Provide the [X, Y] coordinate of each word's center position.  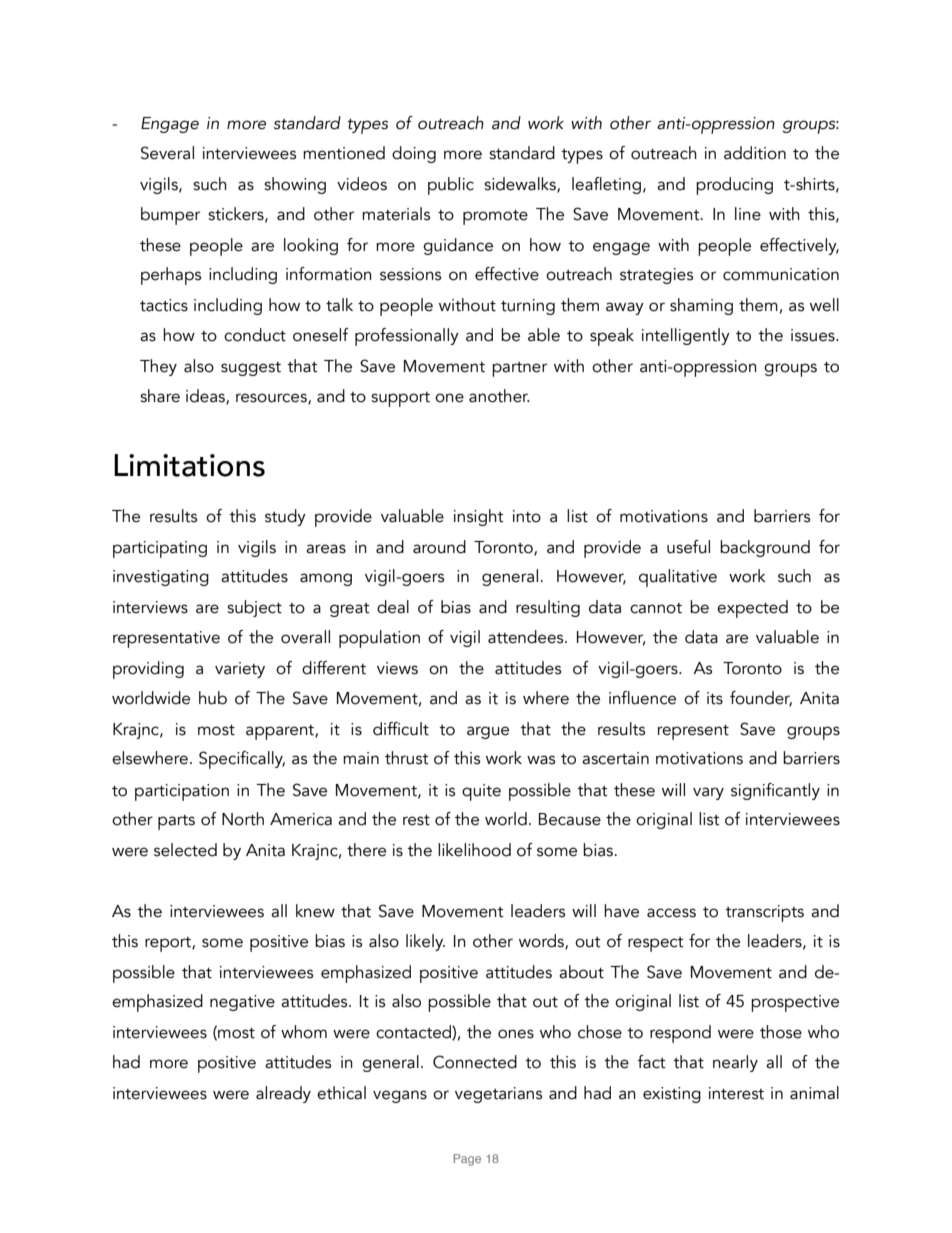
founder [761, 698]
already [283, 1094]
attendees [527, 637]
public [451, 186]
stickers [237, 214]
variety [240, 670]
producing [734, 186]
